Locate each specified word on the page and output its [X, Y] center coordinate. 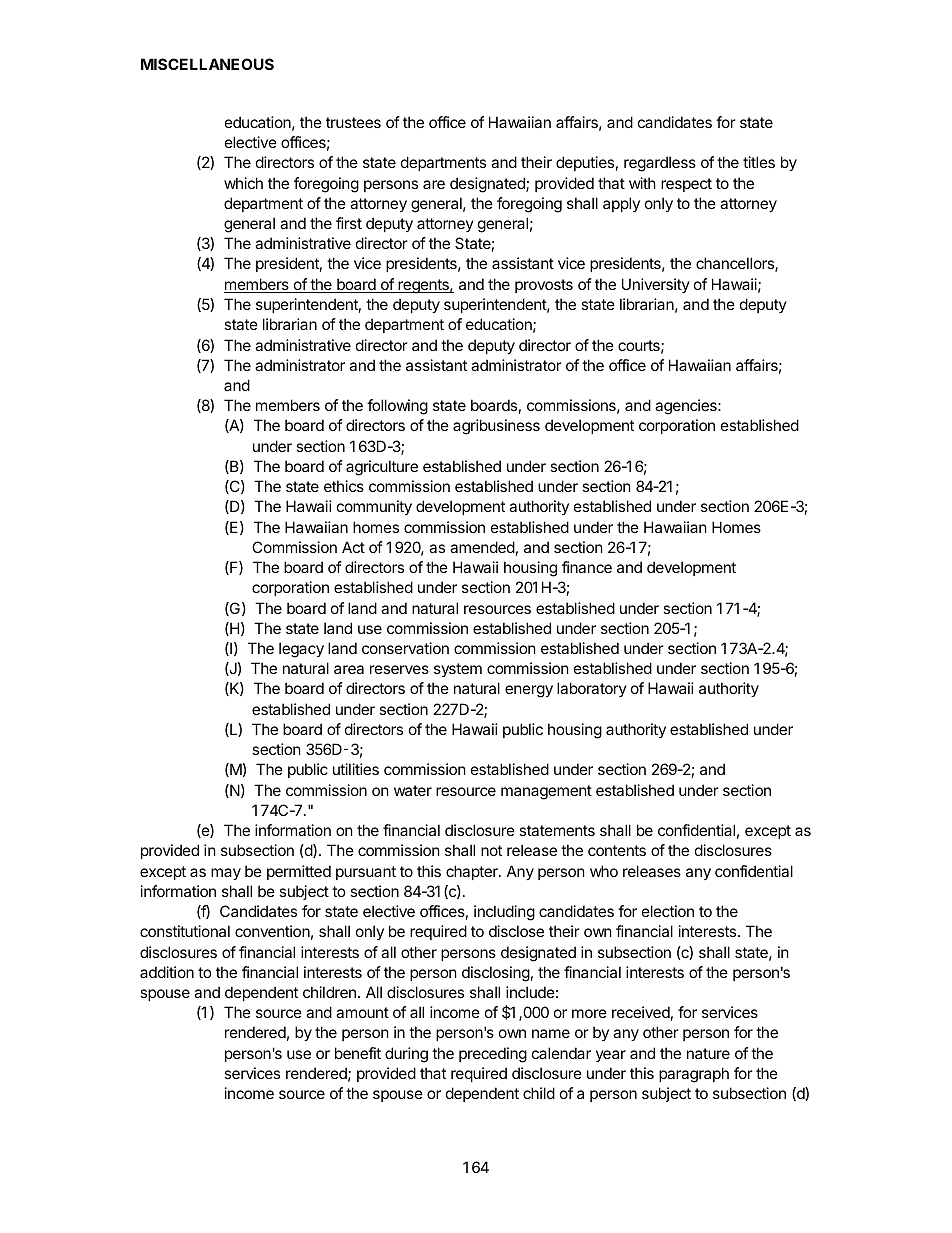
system [458, 670]
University [656, 285]
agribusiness [496, 427]
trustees [353, 122]
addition [167, 972]
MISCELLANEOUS [207, 64]
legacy [301, 650]
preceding [493, 1055]
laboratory [592, 689]
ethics [344, 486]
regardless [660, 164]
